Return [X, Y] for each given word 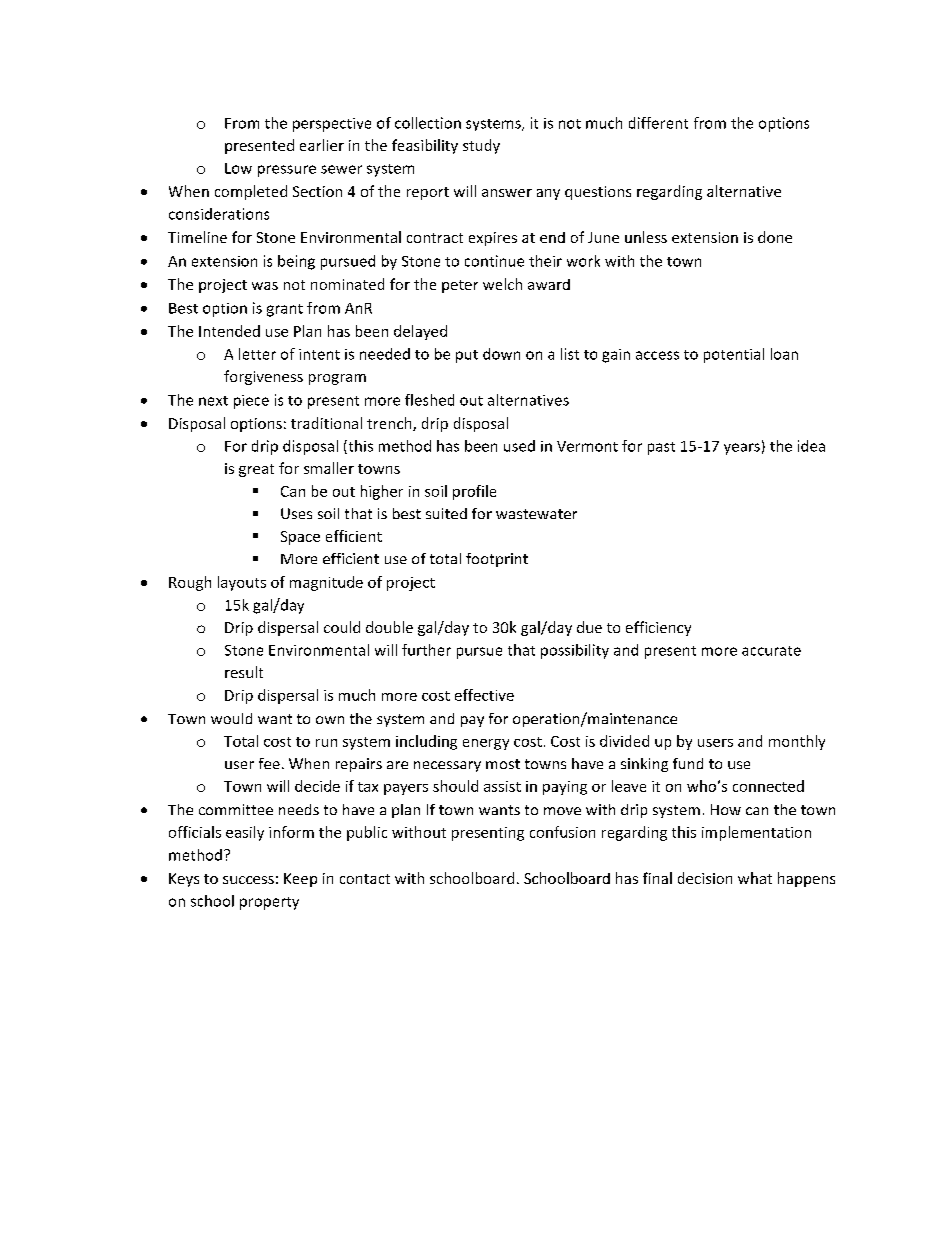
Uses [296, 513]
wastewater [536, 514]
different [658, 123]
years [742, 449]
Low [238, 168]
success [248, 880]
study [481, 146]
